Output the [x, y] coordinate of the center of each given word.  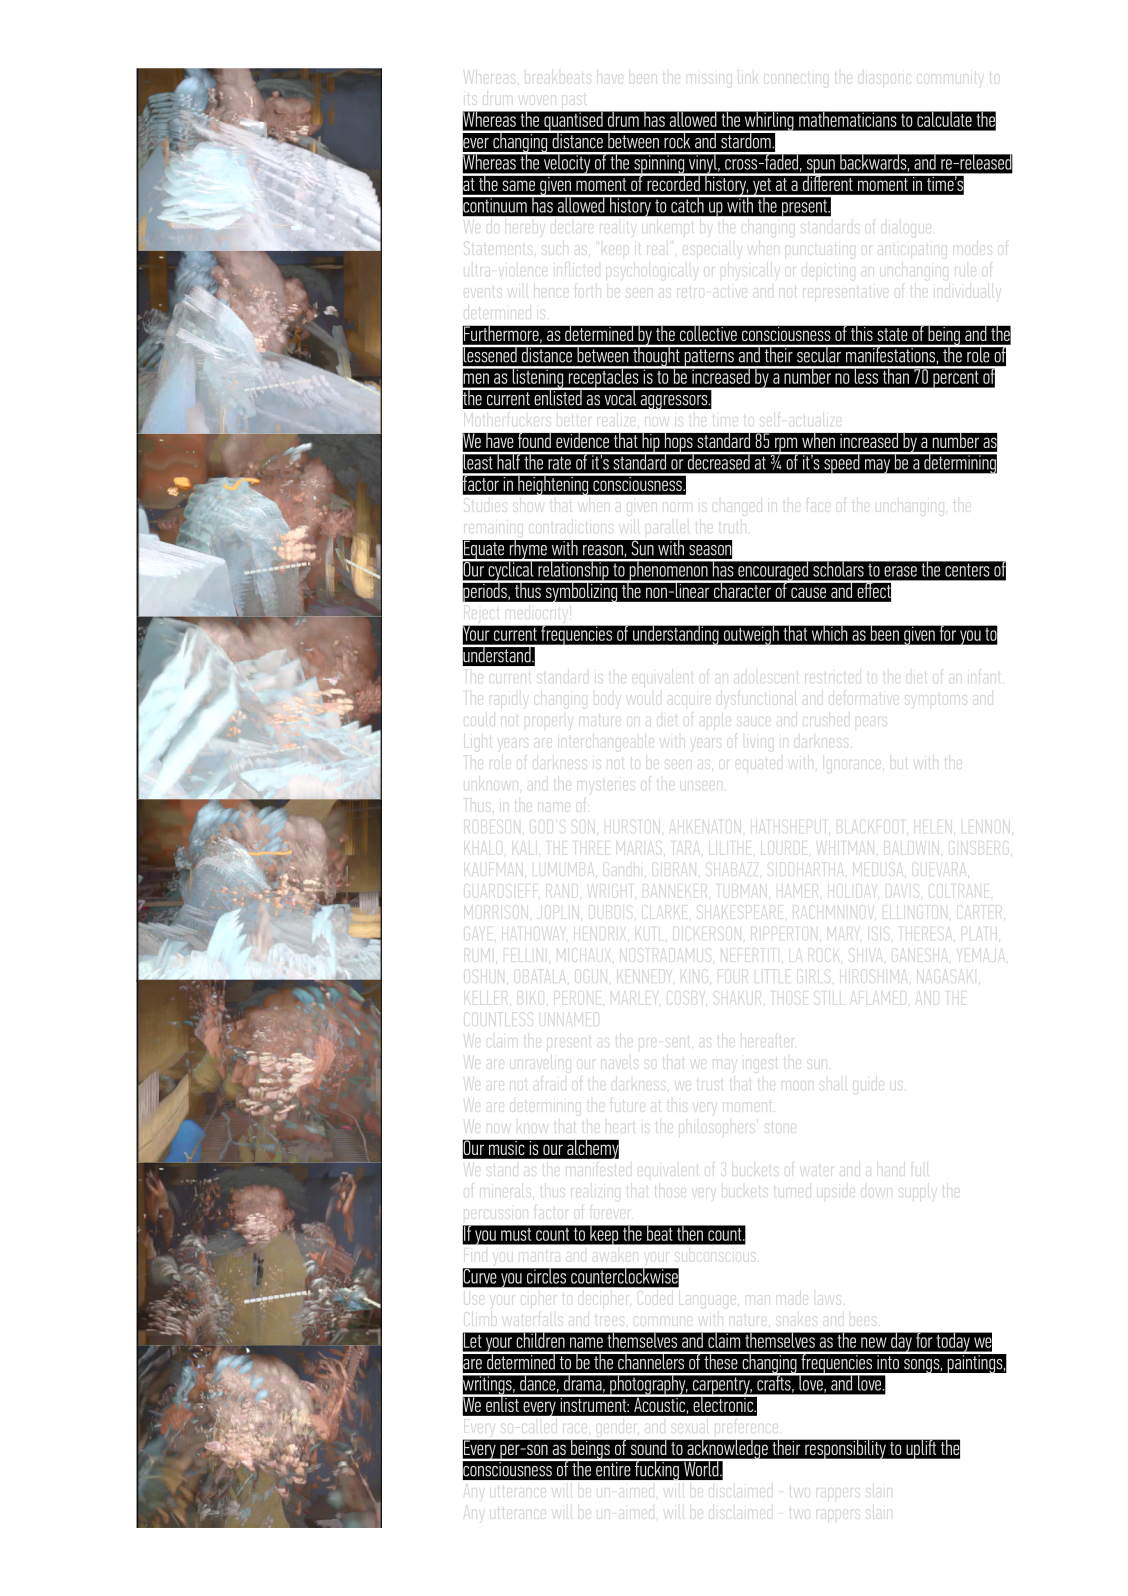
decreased [718, 461]
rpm [786, 446]
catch [687, 204]
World [701, 1467]
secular [819, 353]
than [895, 375]
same [519, 185]
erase [900, 571]
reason [604, 550]
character [742, 589]
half [508, 461]
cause [808, 592]
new [874, 1342]
